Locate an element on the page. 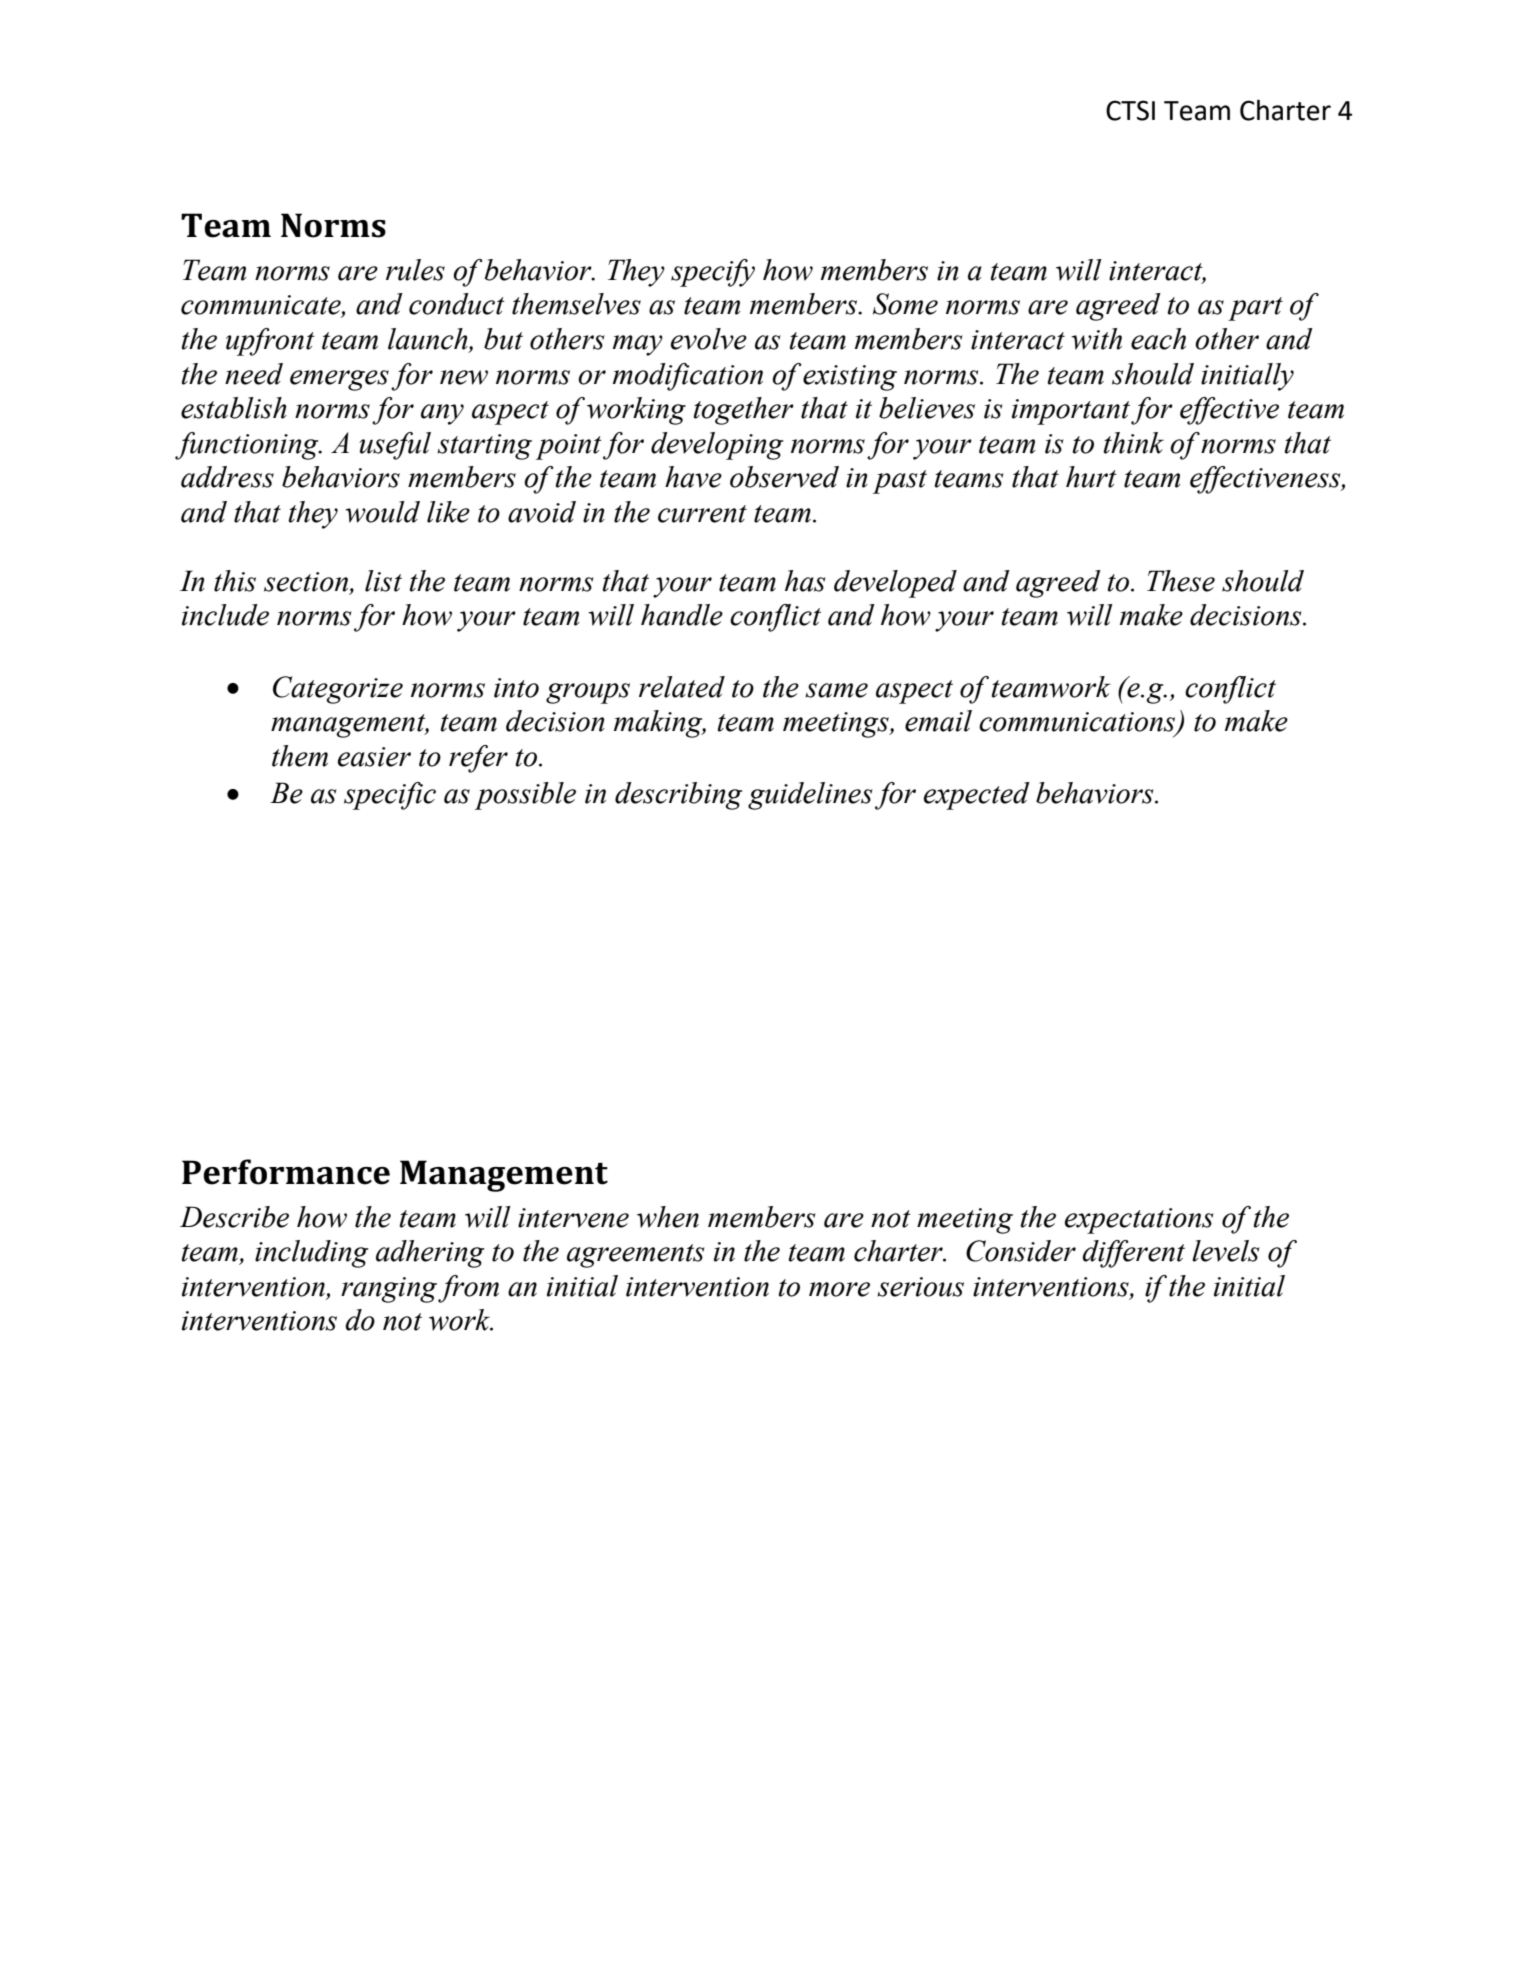 This page has height=1984, width=1533. specific is located at coordinates (390, 796).
